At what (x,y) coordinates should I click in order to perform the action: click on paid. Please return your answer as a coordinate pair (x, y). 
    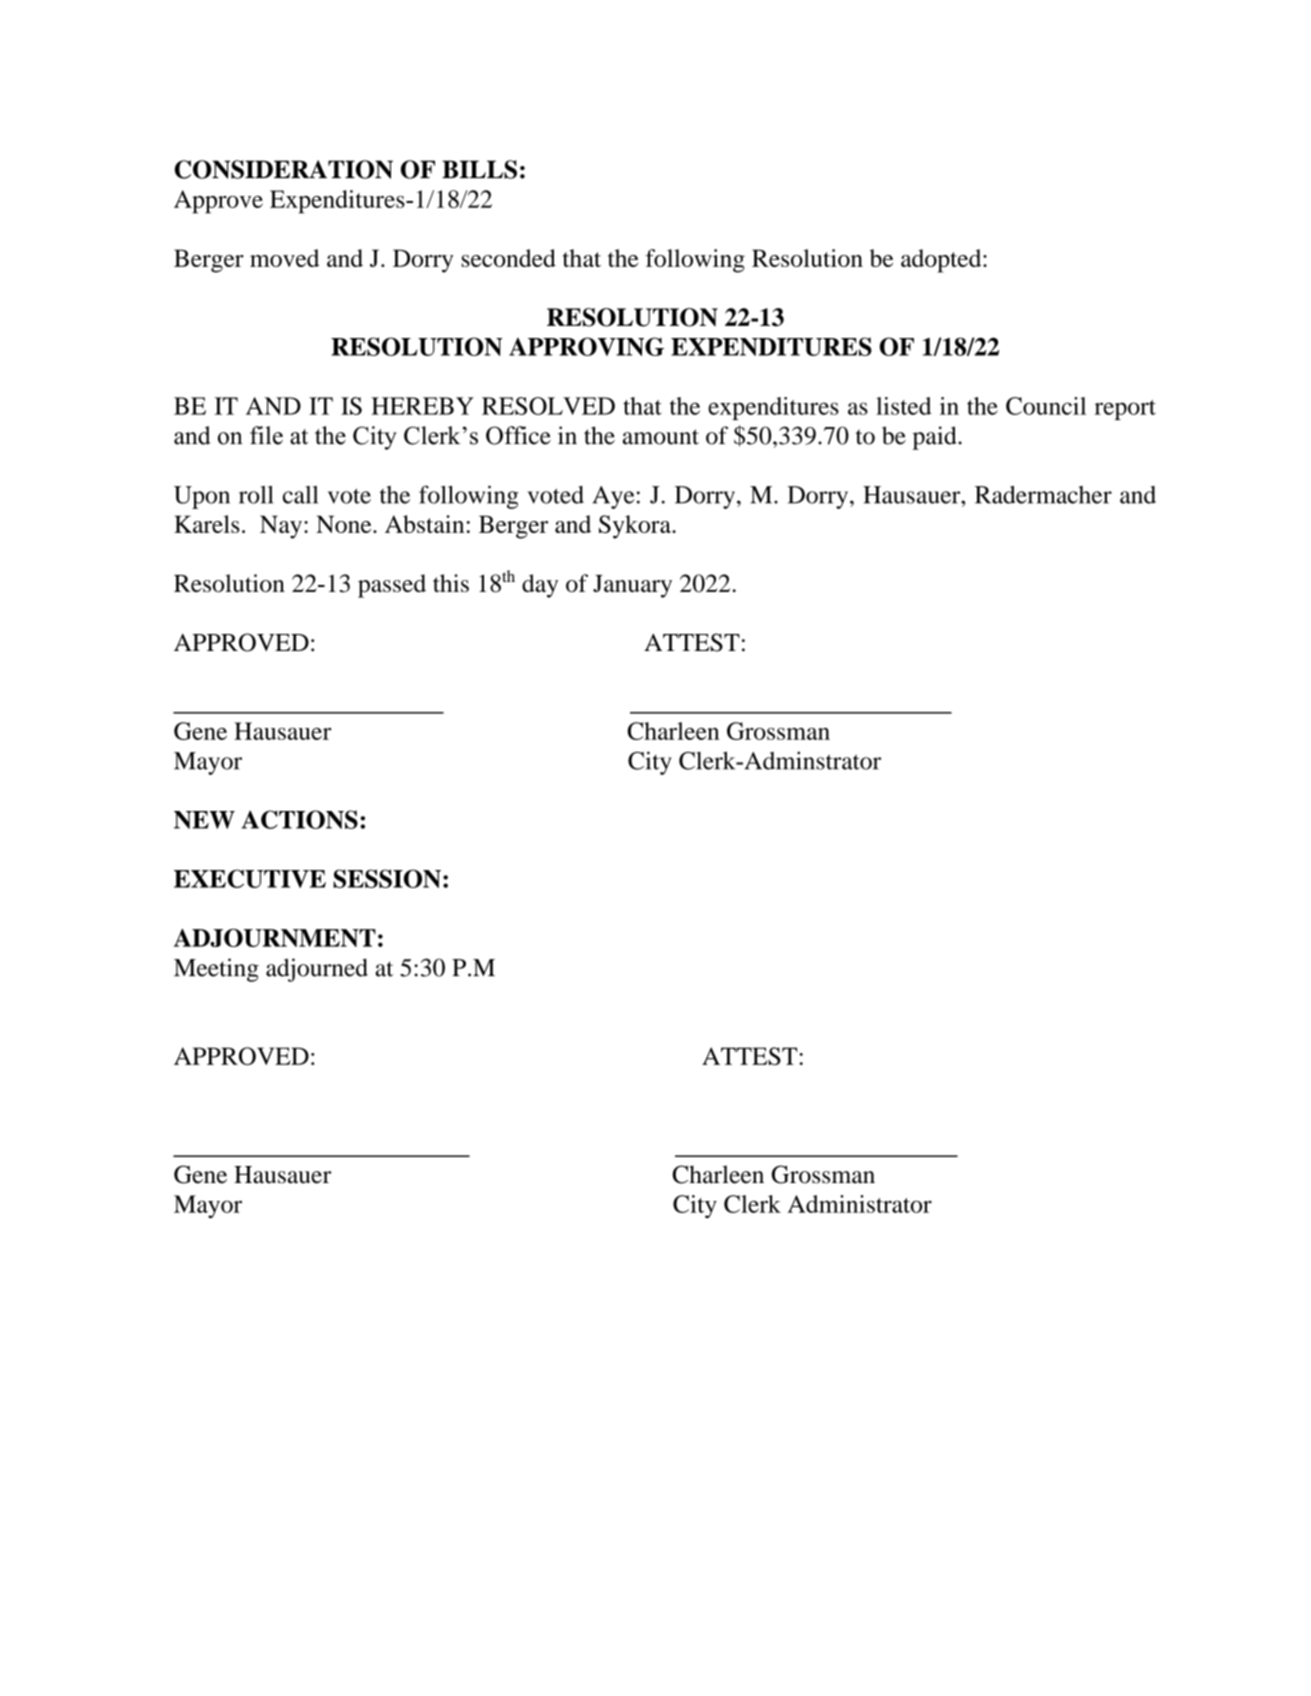
    Looking at the image, I should click on (935, 438).
